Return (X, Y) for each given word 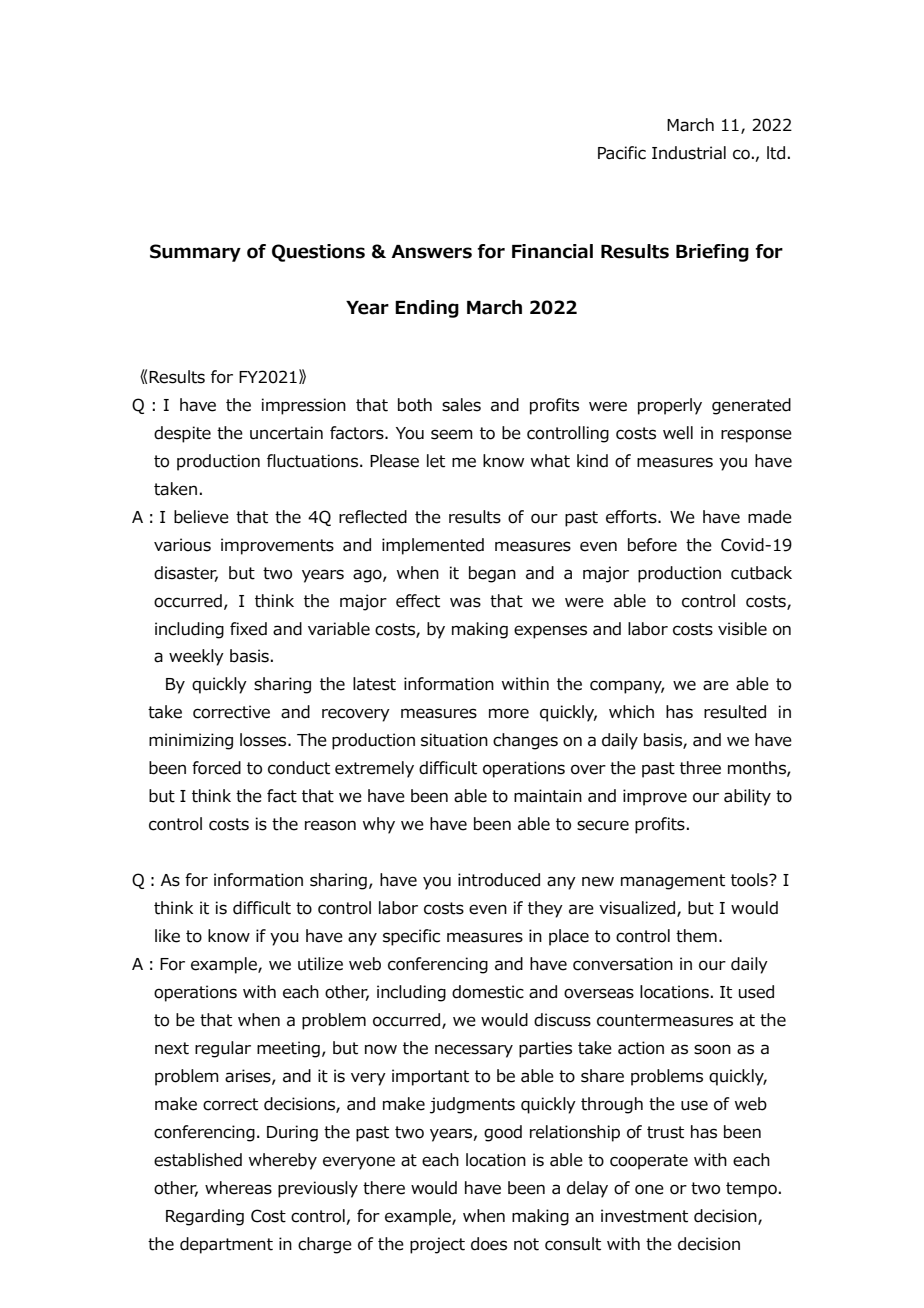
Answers (431, 252)
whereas (238, 1188)
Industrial (689, 153)
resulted (735, 712)
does (489, 1244)
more (509, 713)
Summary (195, 253)
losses (264, 740)
